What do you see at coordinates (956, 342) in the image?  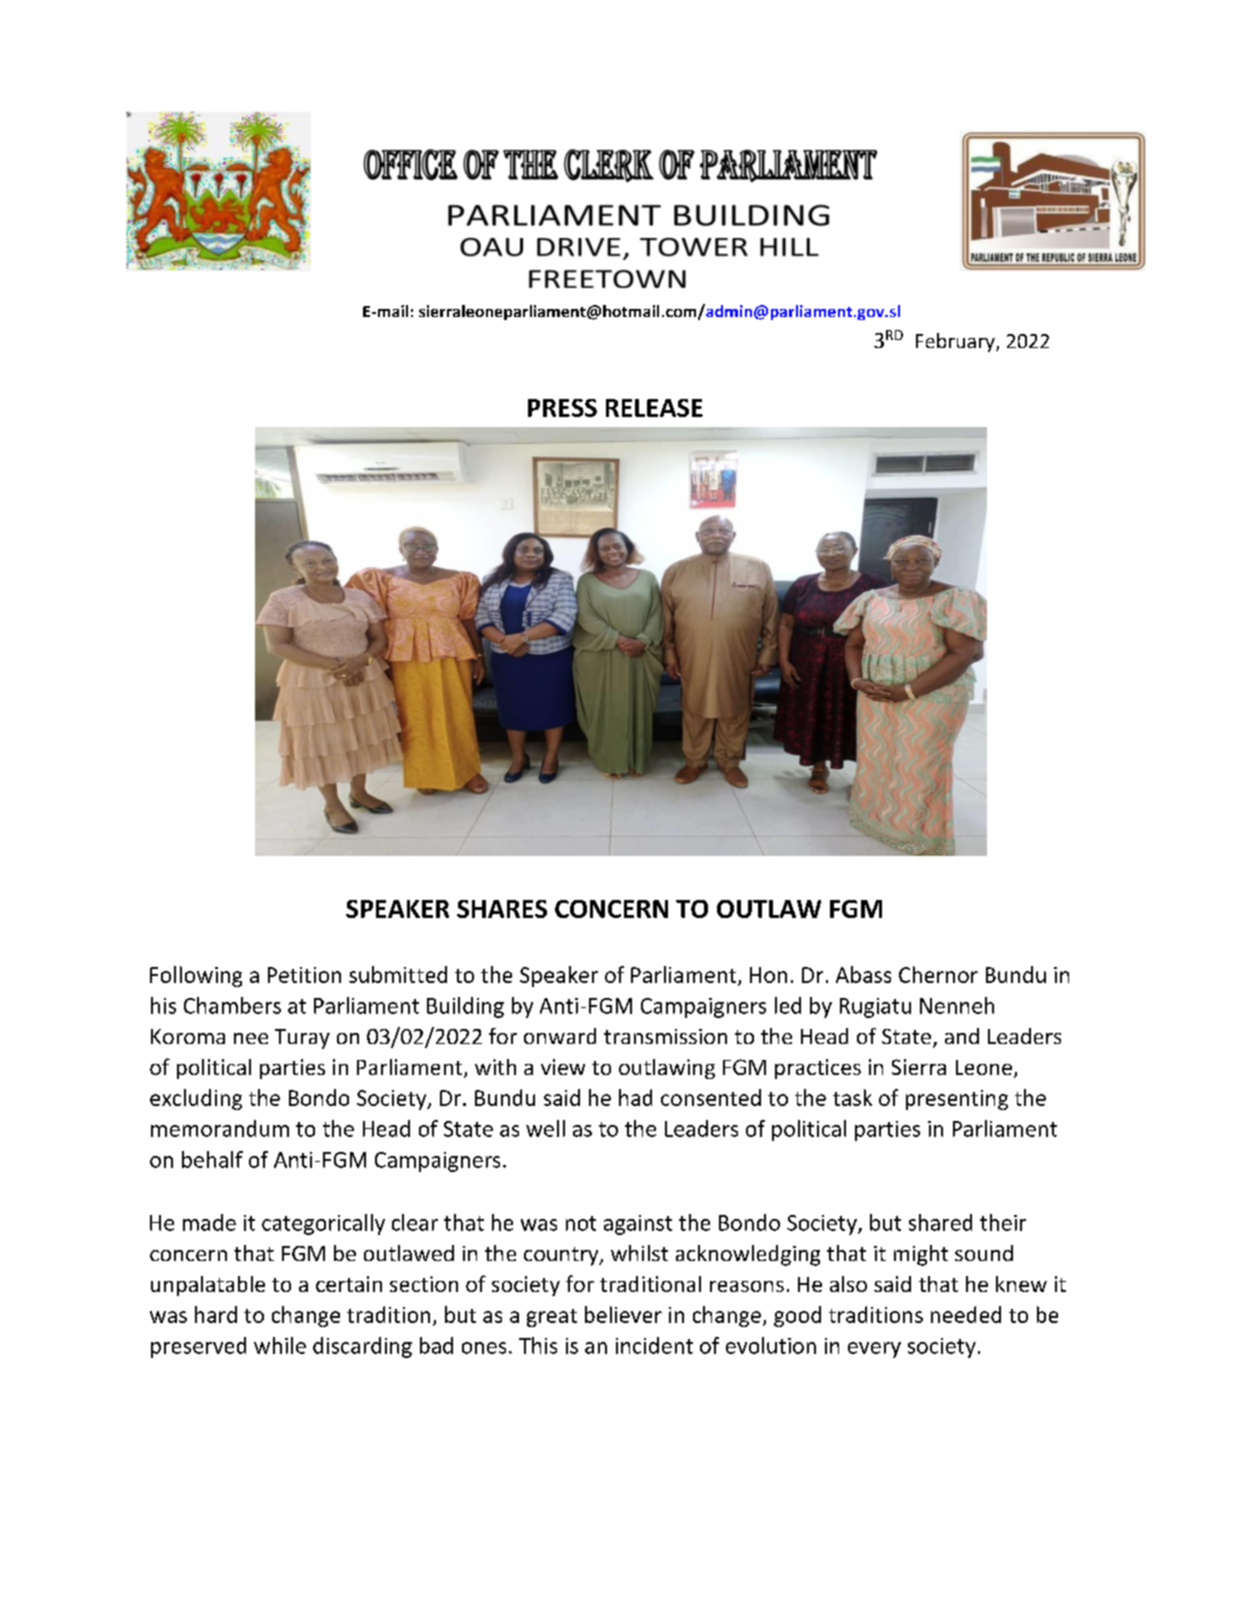 I see `February` at bounding box center [956, 342].
